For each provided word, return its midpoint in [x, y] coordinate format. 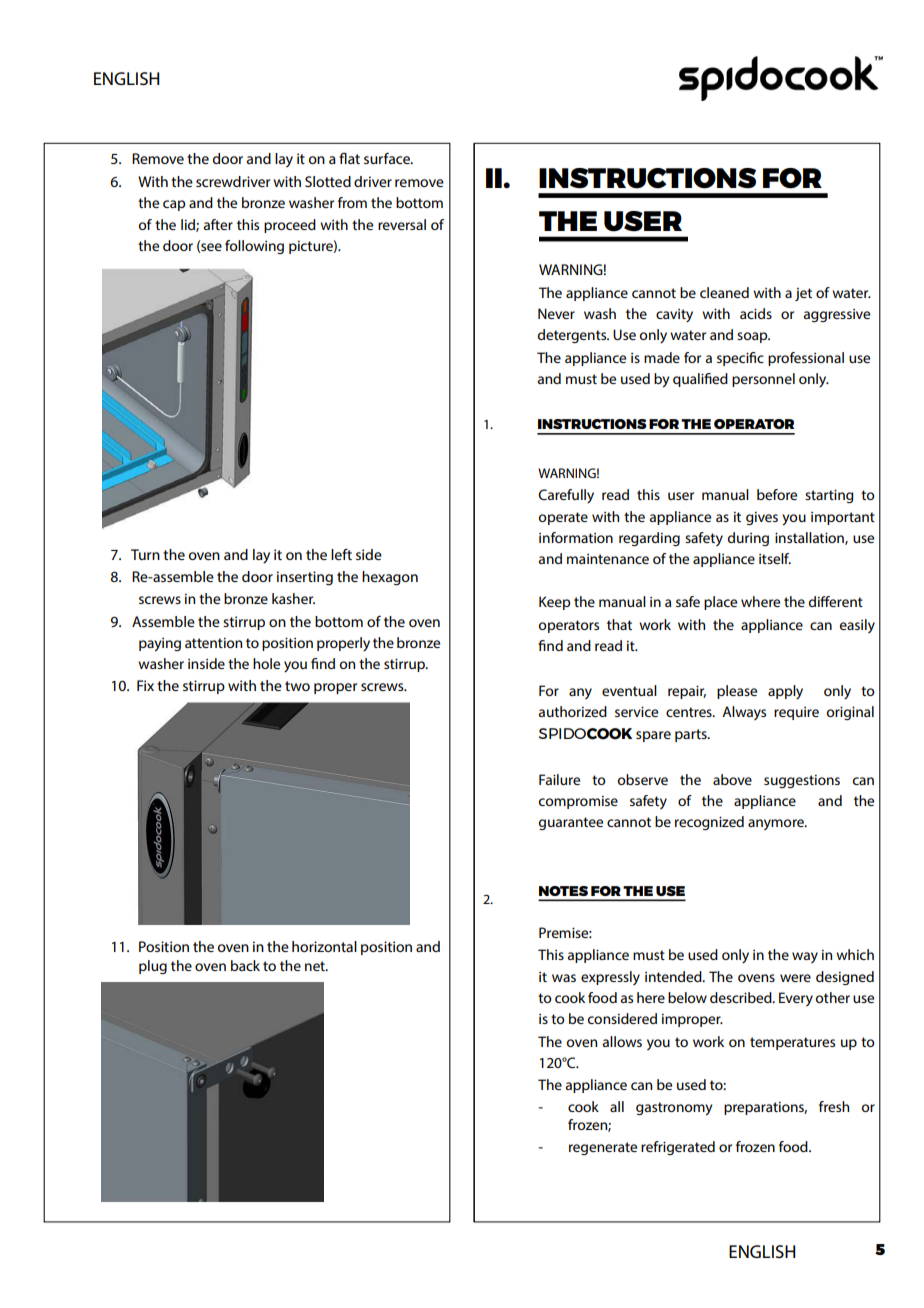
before [777, 494]
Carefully [566, 496]
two [297, 686]
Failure [559, 779]
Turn [145, 554]
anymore [777, 824]
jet [803, 294]
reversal [402, 224]
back [245, 965]
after [218, 224]
